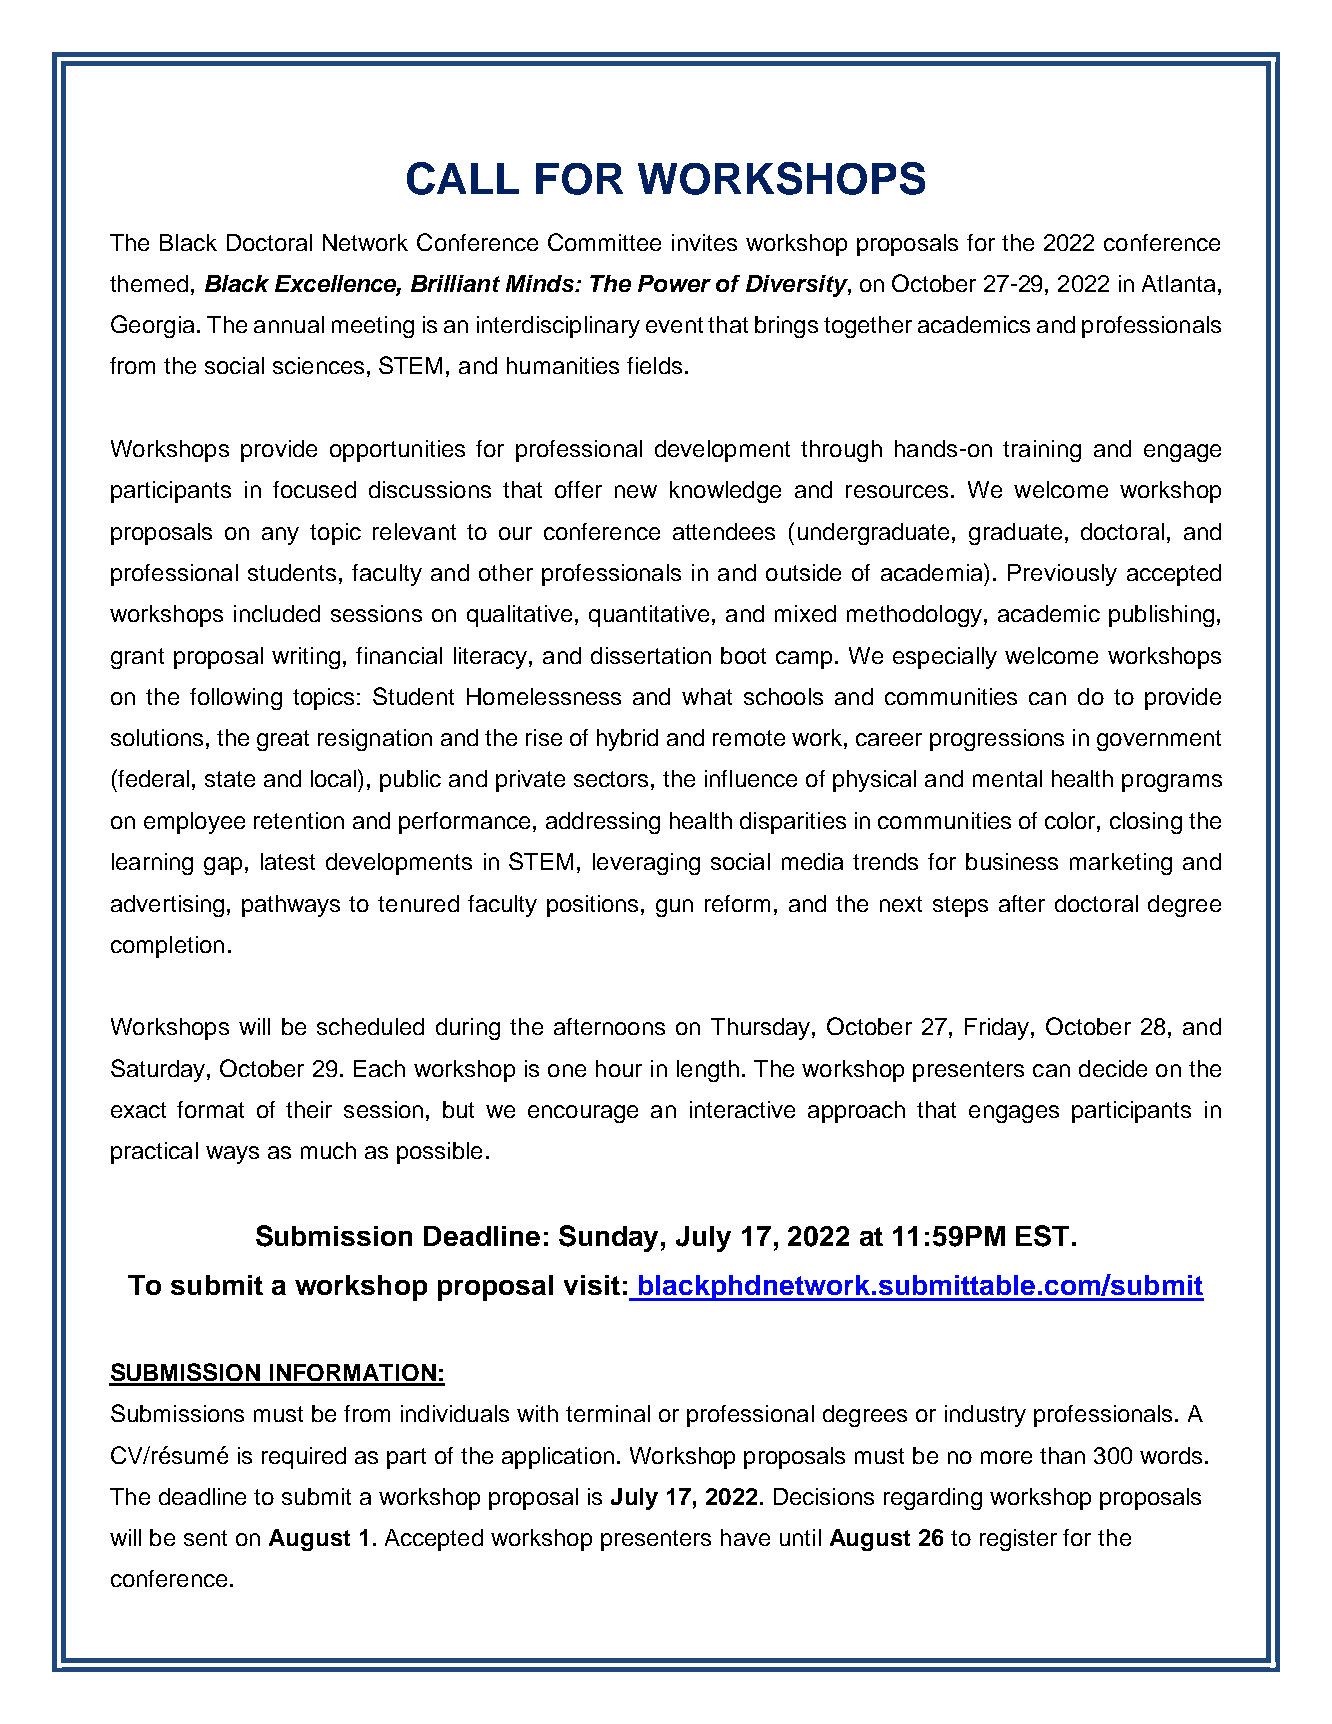 The width and height of the document is (1332, 1724). Describe the element at coordinates (288, 861) in the document. I see `latest` at that location.
